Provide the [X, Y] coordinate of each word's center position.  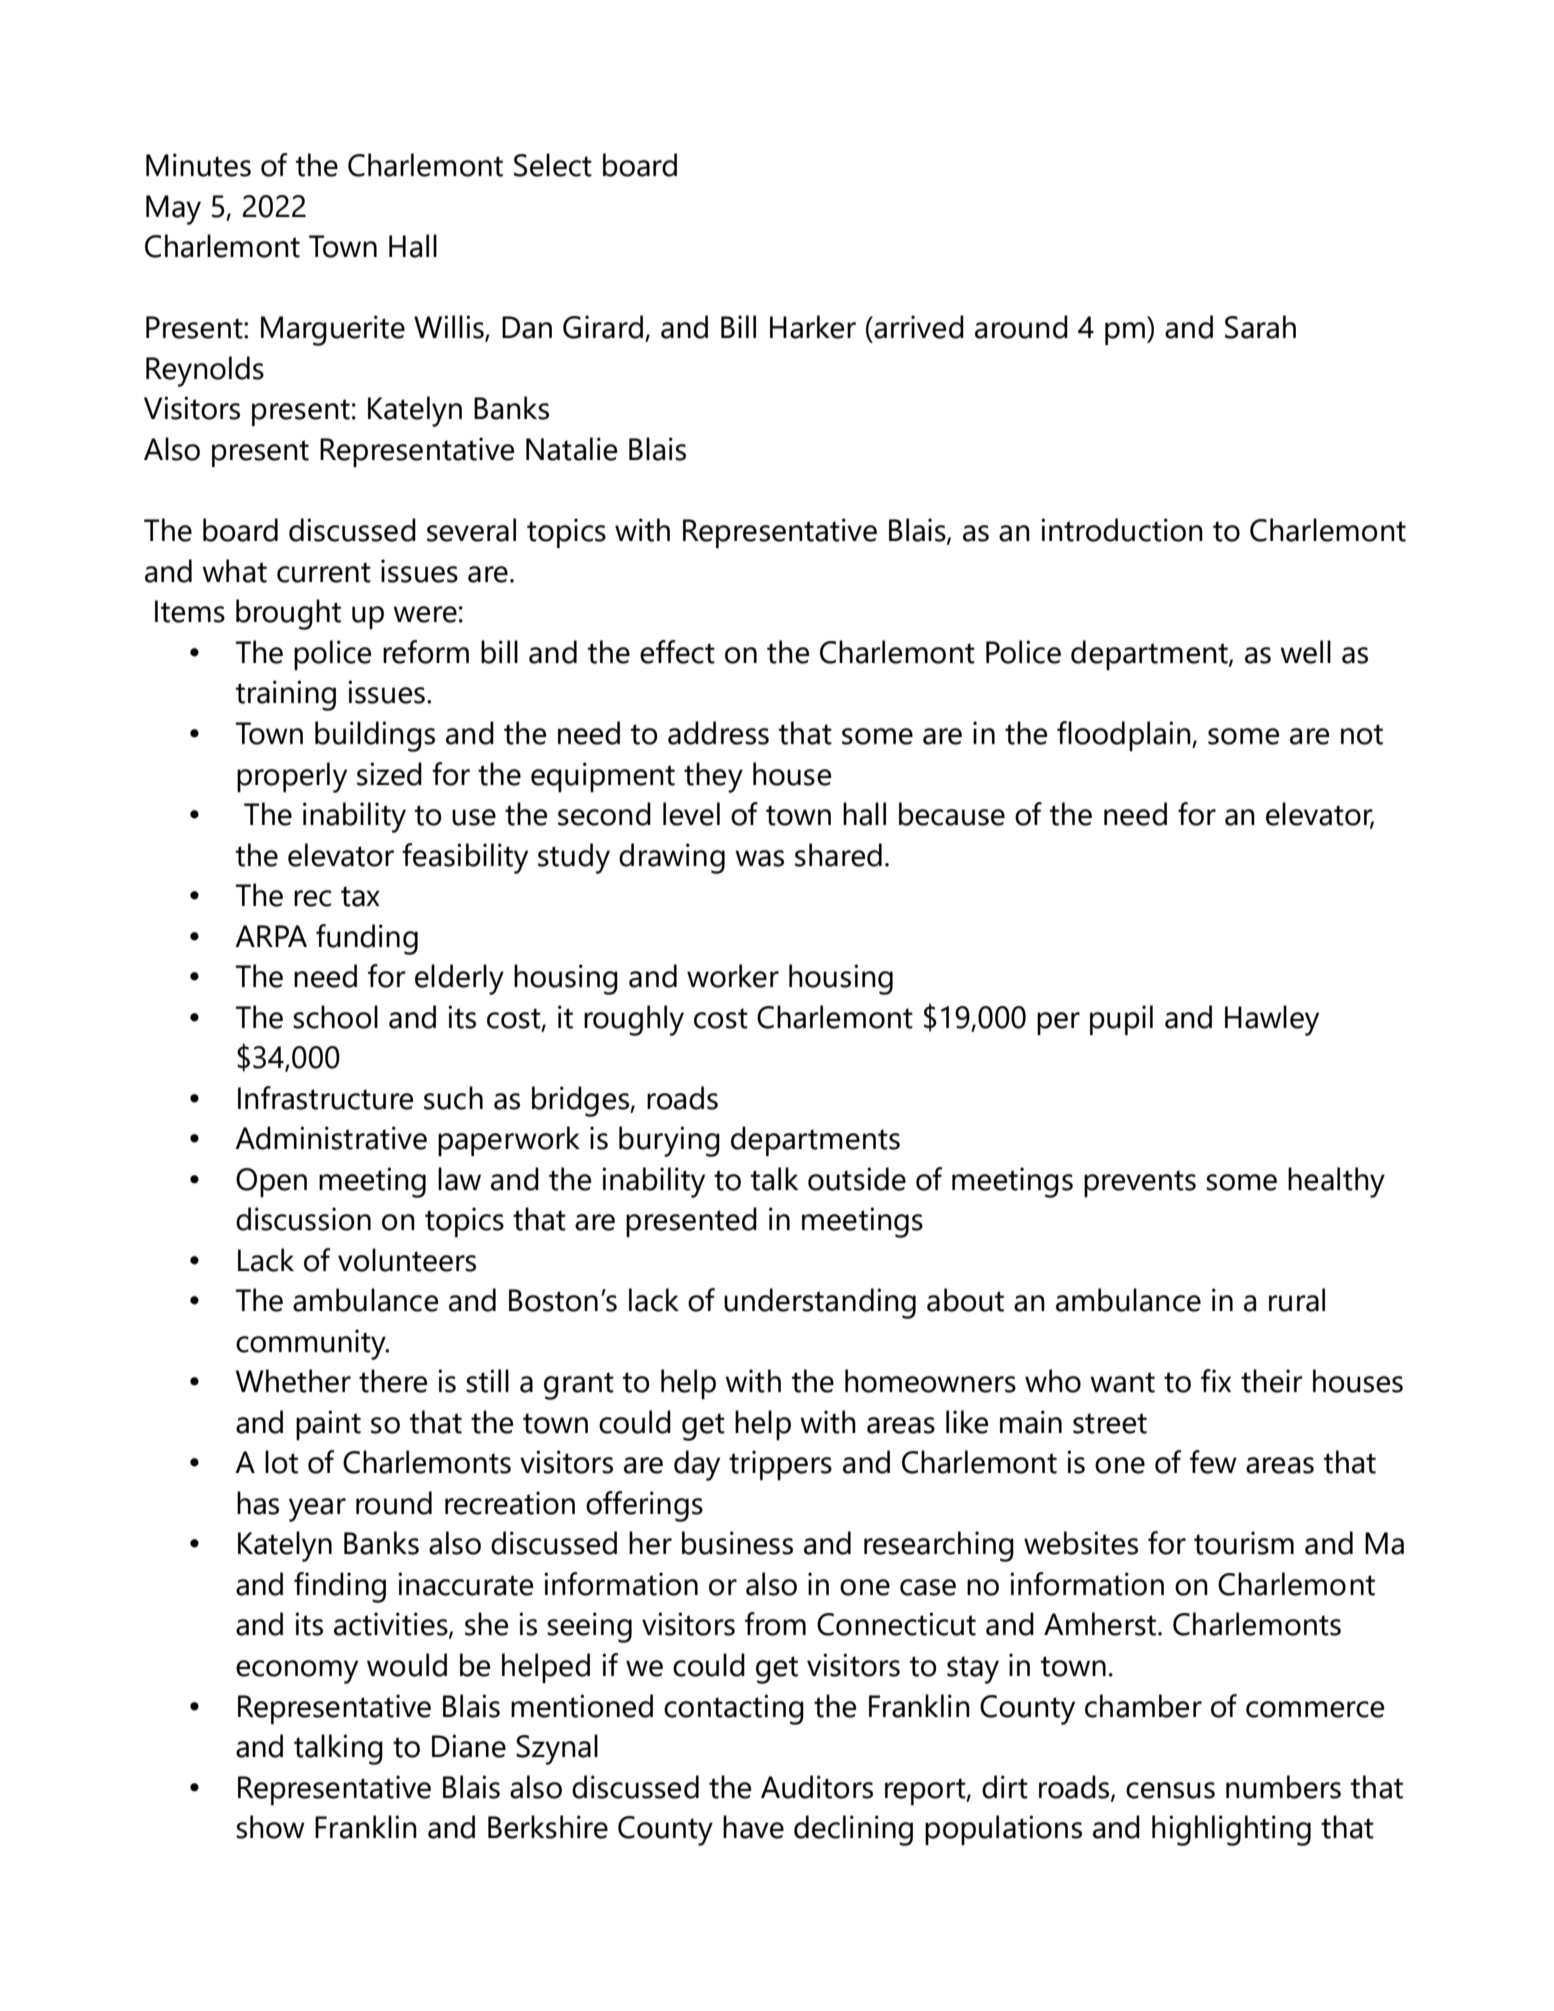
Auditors [817, 1787]
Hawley [1272, 1020]
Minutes [198, 165]
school [335, 1017]
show [270, 1827]
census [1170, 1790]
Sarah [1260, 327]
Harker [813, 327]
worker [733, 976]
